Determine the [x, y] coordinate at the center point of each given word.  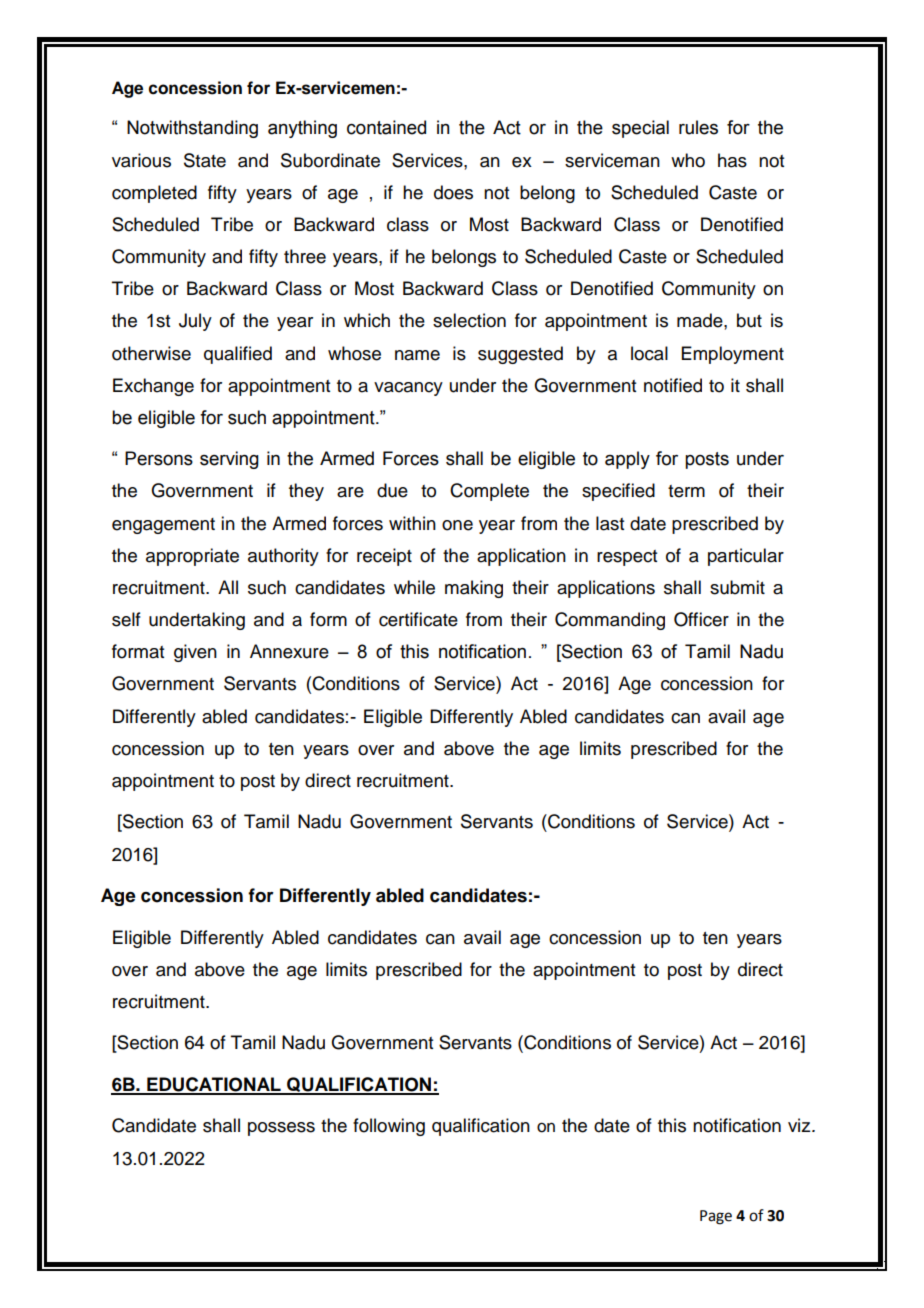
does [453, 192]
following [389, 1127]
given [195, 653]
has [732, 160]
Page [716, 1217]
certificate [418, 619]
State [205, 160]
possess [281, 1129]
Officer [701, 619]
